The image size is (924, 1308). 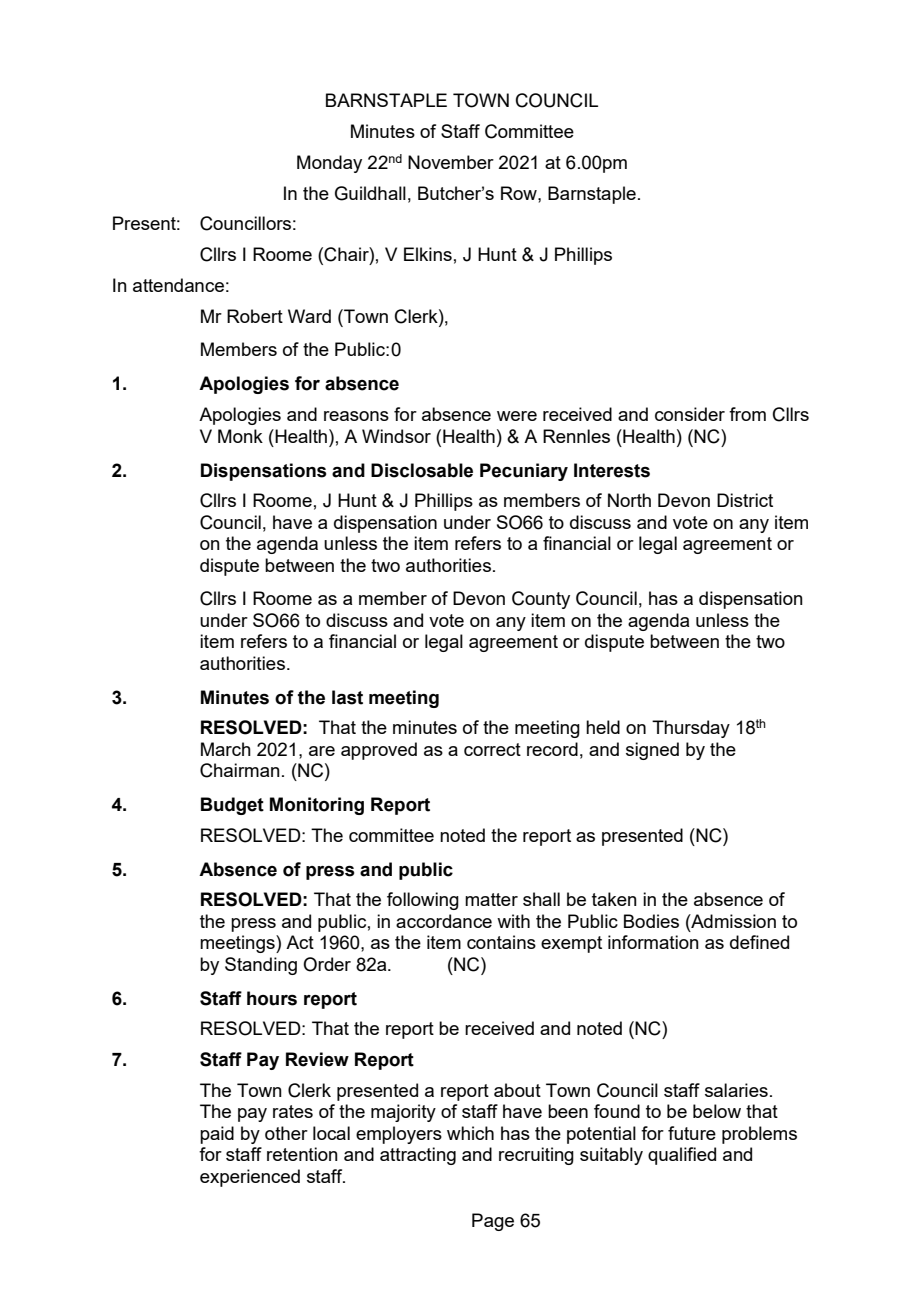 I want to click on qualified, so click(x=682, y=1156).
